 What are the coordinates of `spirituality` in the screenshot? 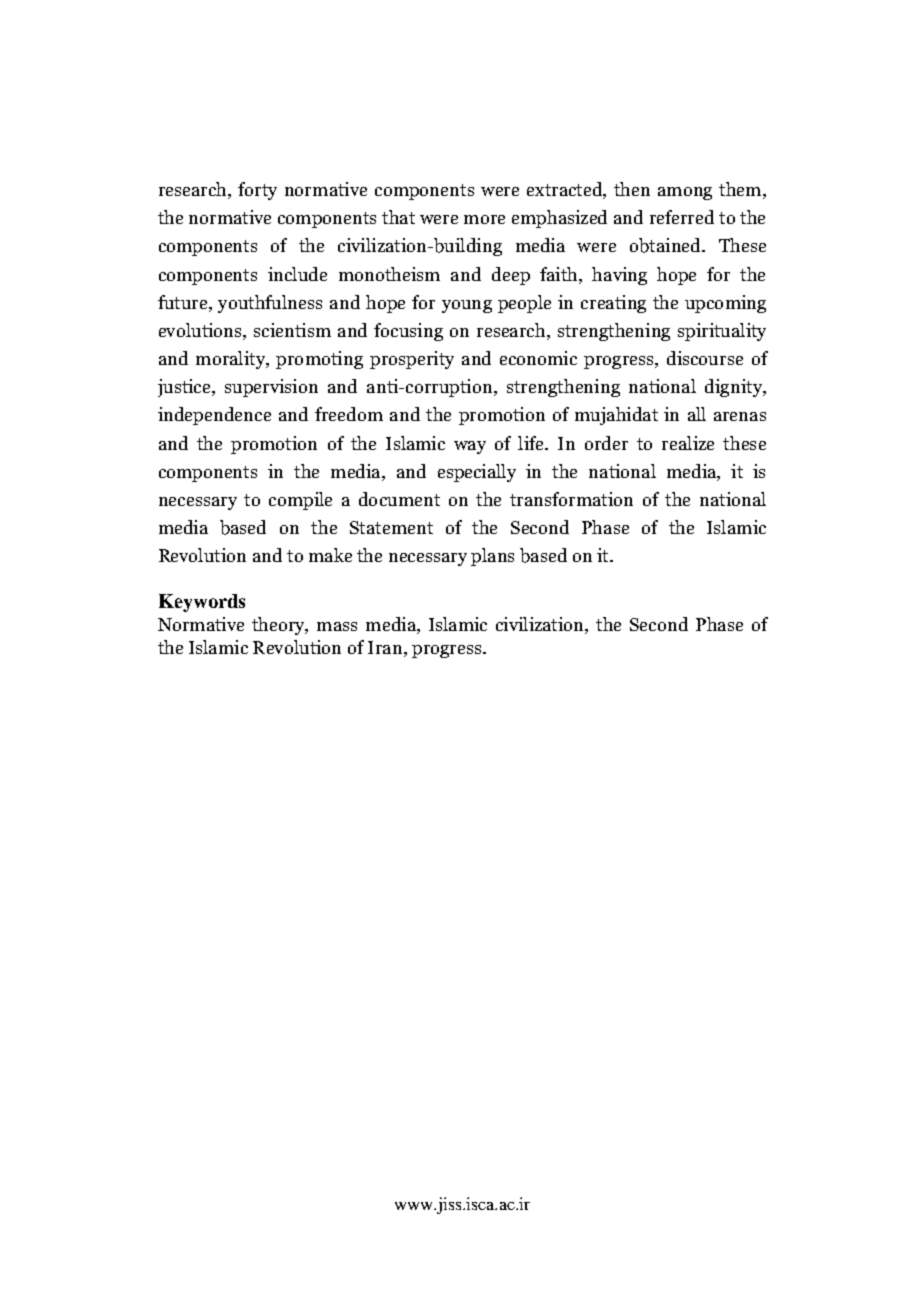 It's located at (722, 332).
